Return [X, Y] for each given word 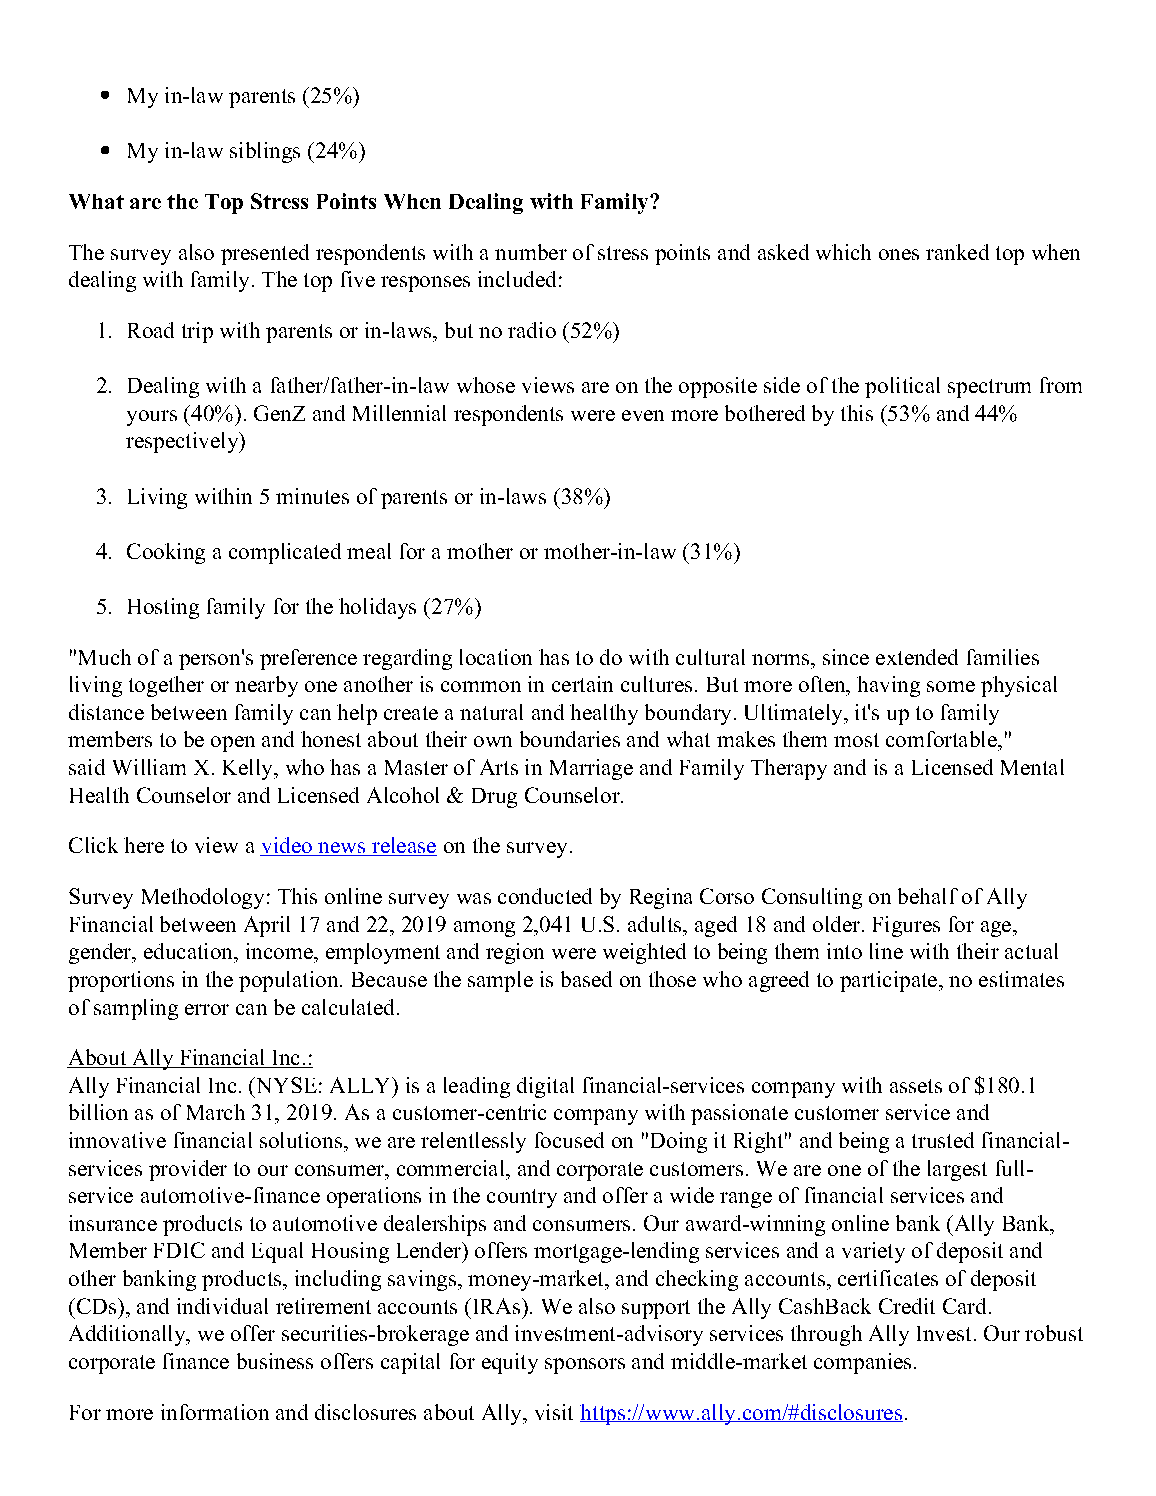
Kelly [249, 769]
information [215, 1412]
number [531, 252]
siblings [265, 152]
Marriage [591, 769]
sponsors [585, 1366]
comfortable [942, 739]
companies [862, 1363]
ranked [957, 252]
